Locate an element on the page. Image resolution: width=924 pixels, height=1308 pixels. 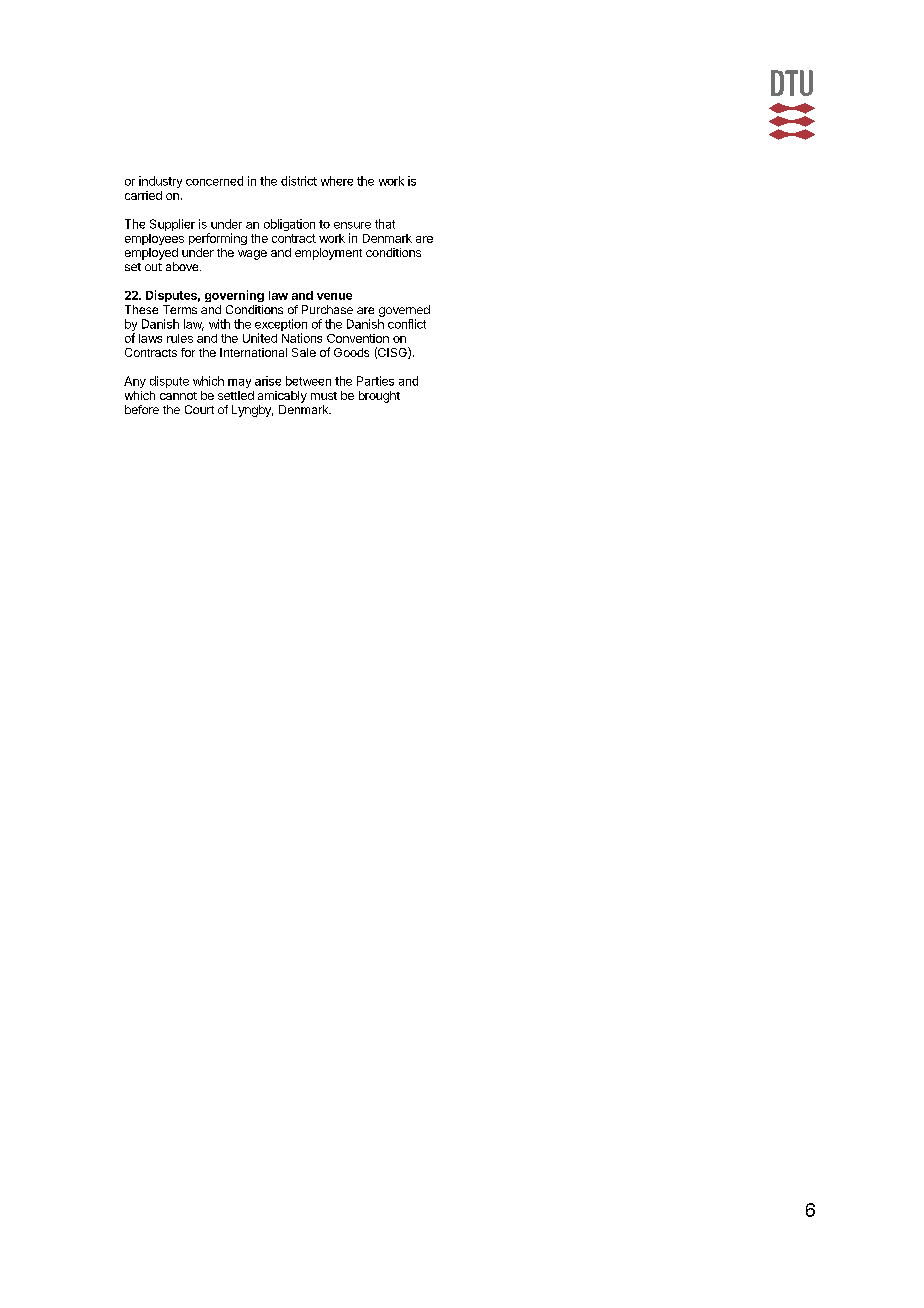
rules is located at coordinates (180, 338).
